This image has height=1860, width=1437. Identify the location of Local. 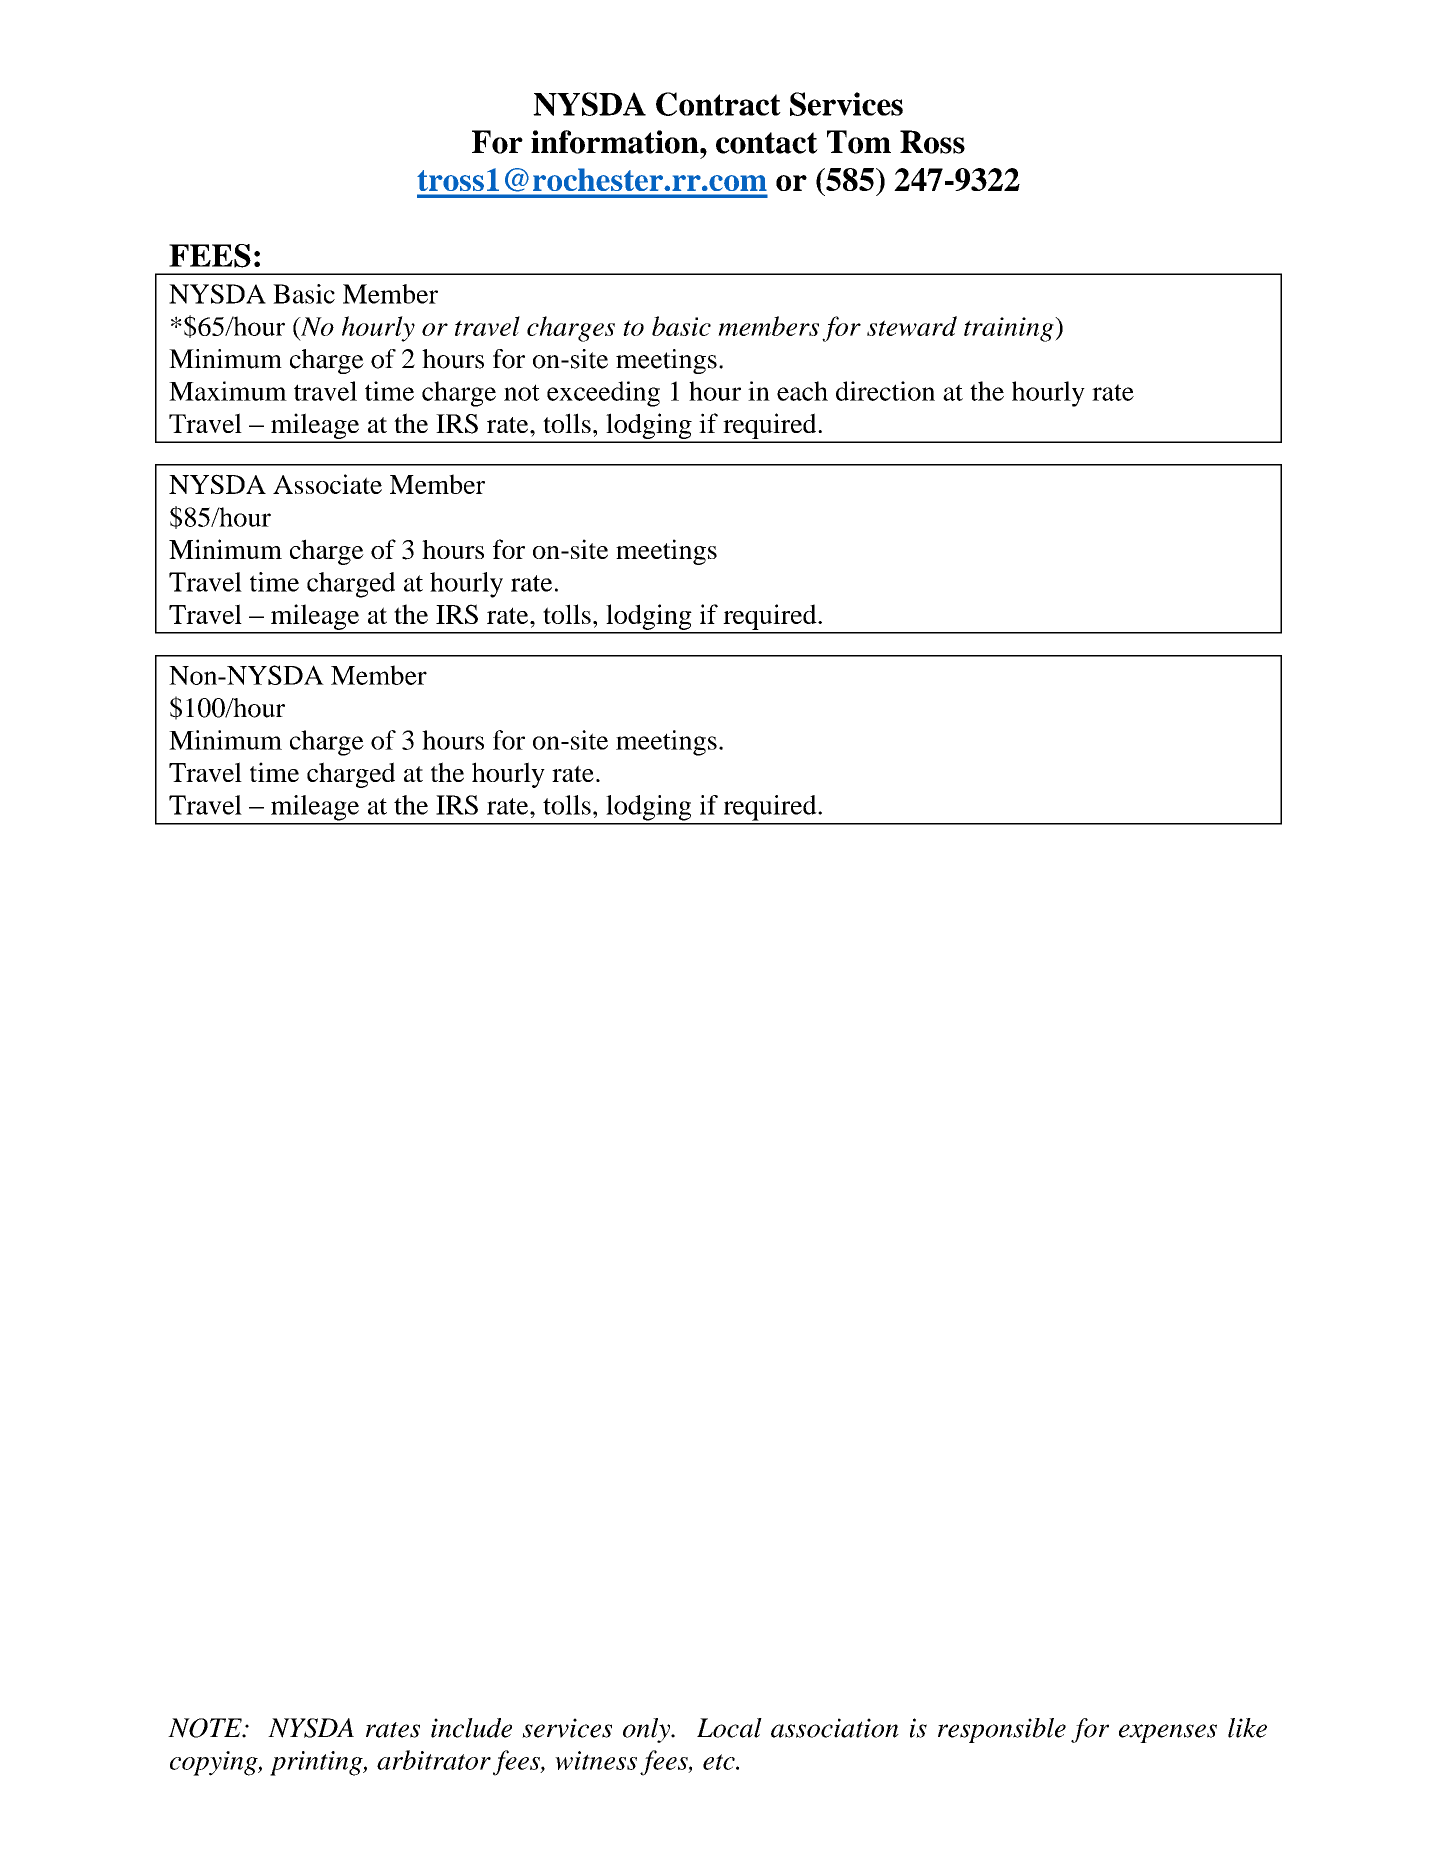
(729, 1728).
